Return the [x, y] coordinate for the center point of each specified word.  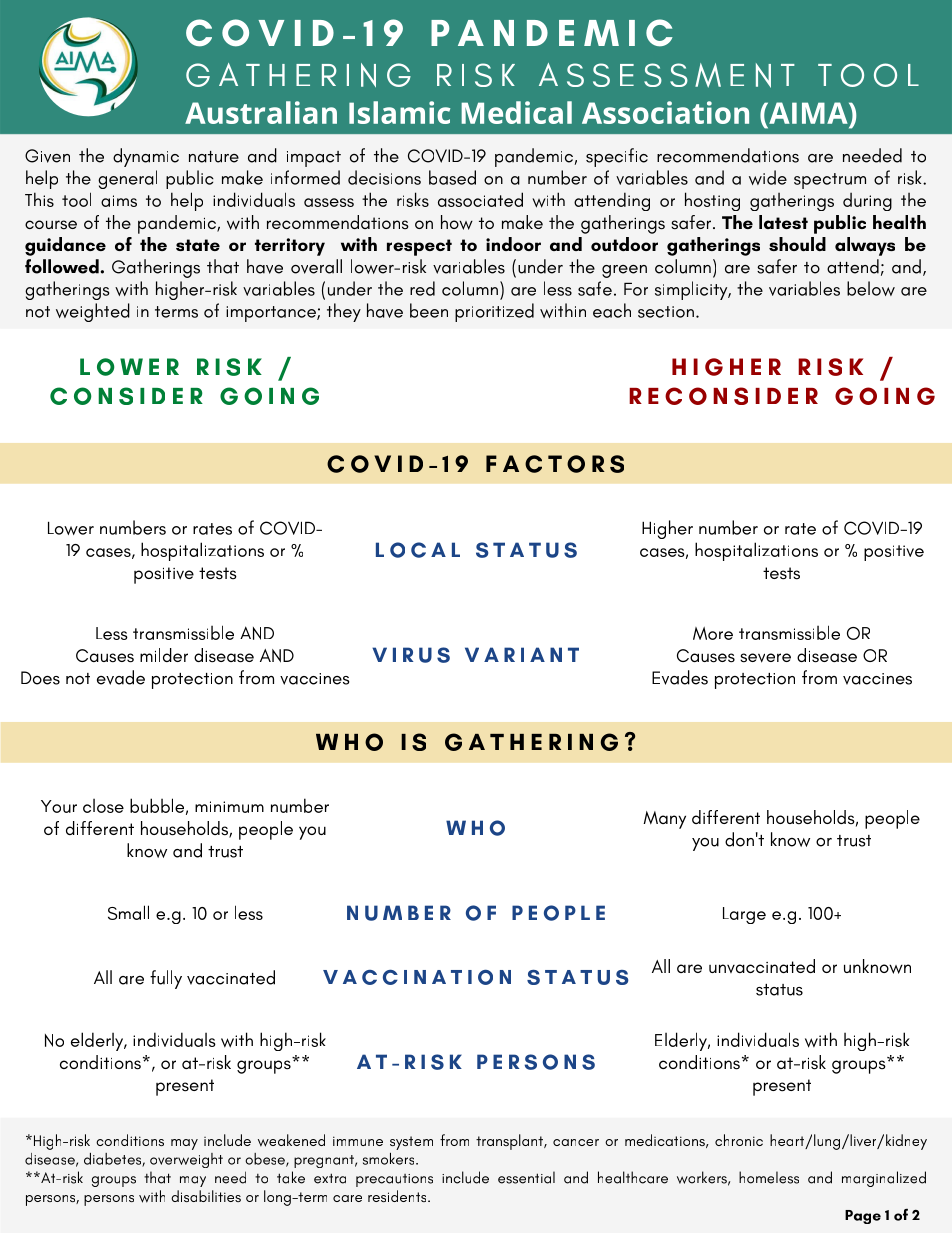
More [713, 633]
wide [768, 177]
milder [164, 655]
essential [526, 1177]
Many [664, 820]
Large [744, 915]
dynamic [146, 157]
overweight [186, 1160]
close [103, 806]
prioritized [494, 312]
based [452, 177]
